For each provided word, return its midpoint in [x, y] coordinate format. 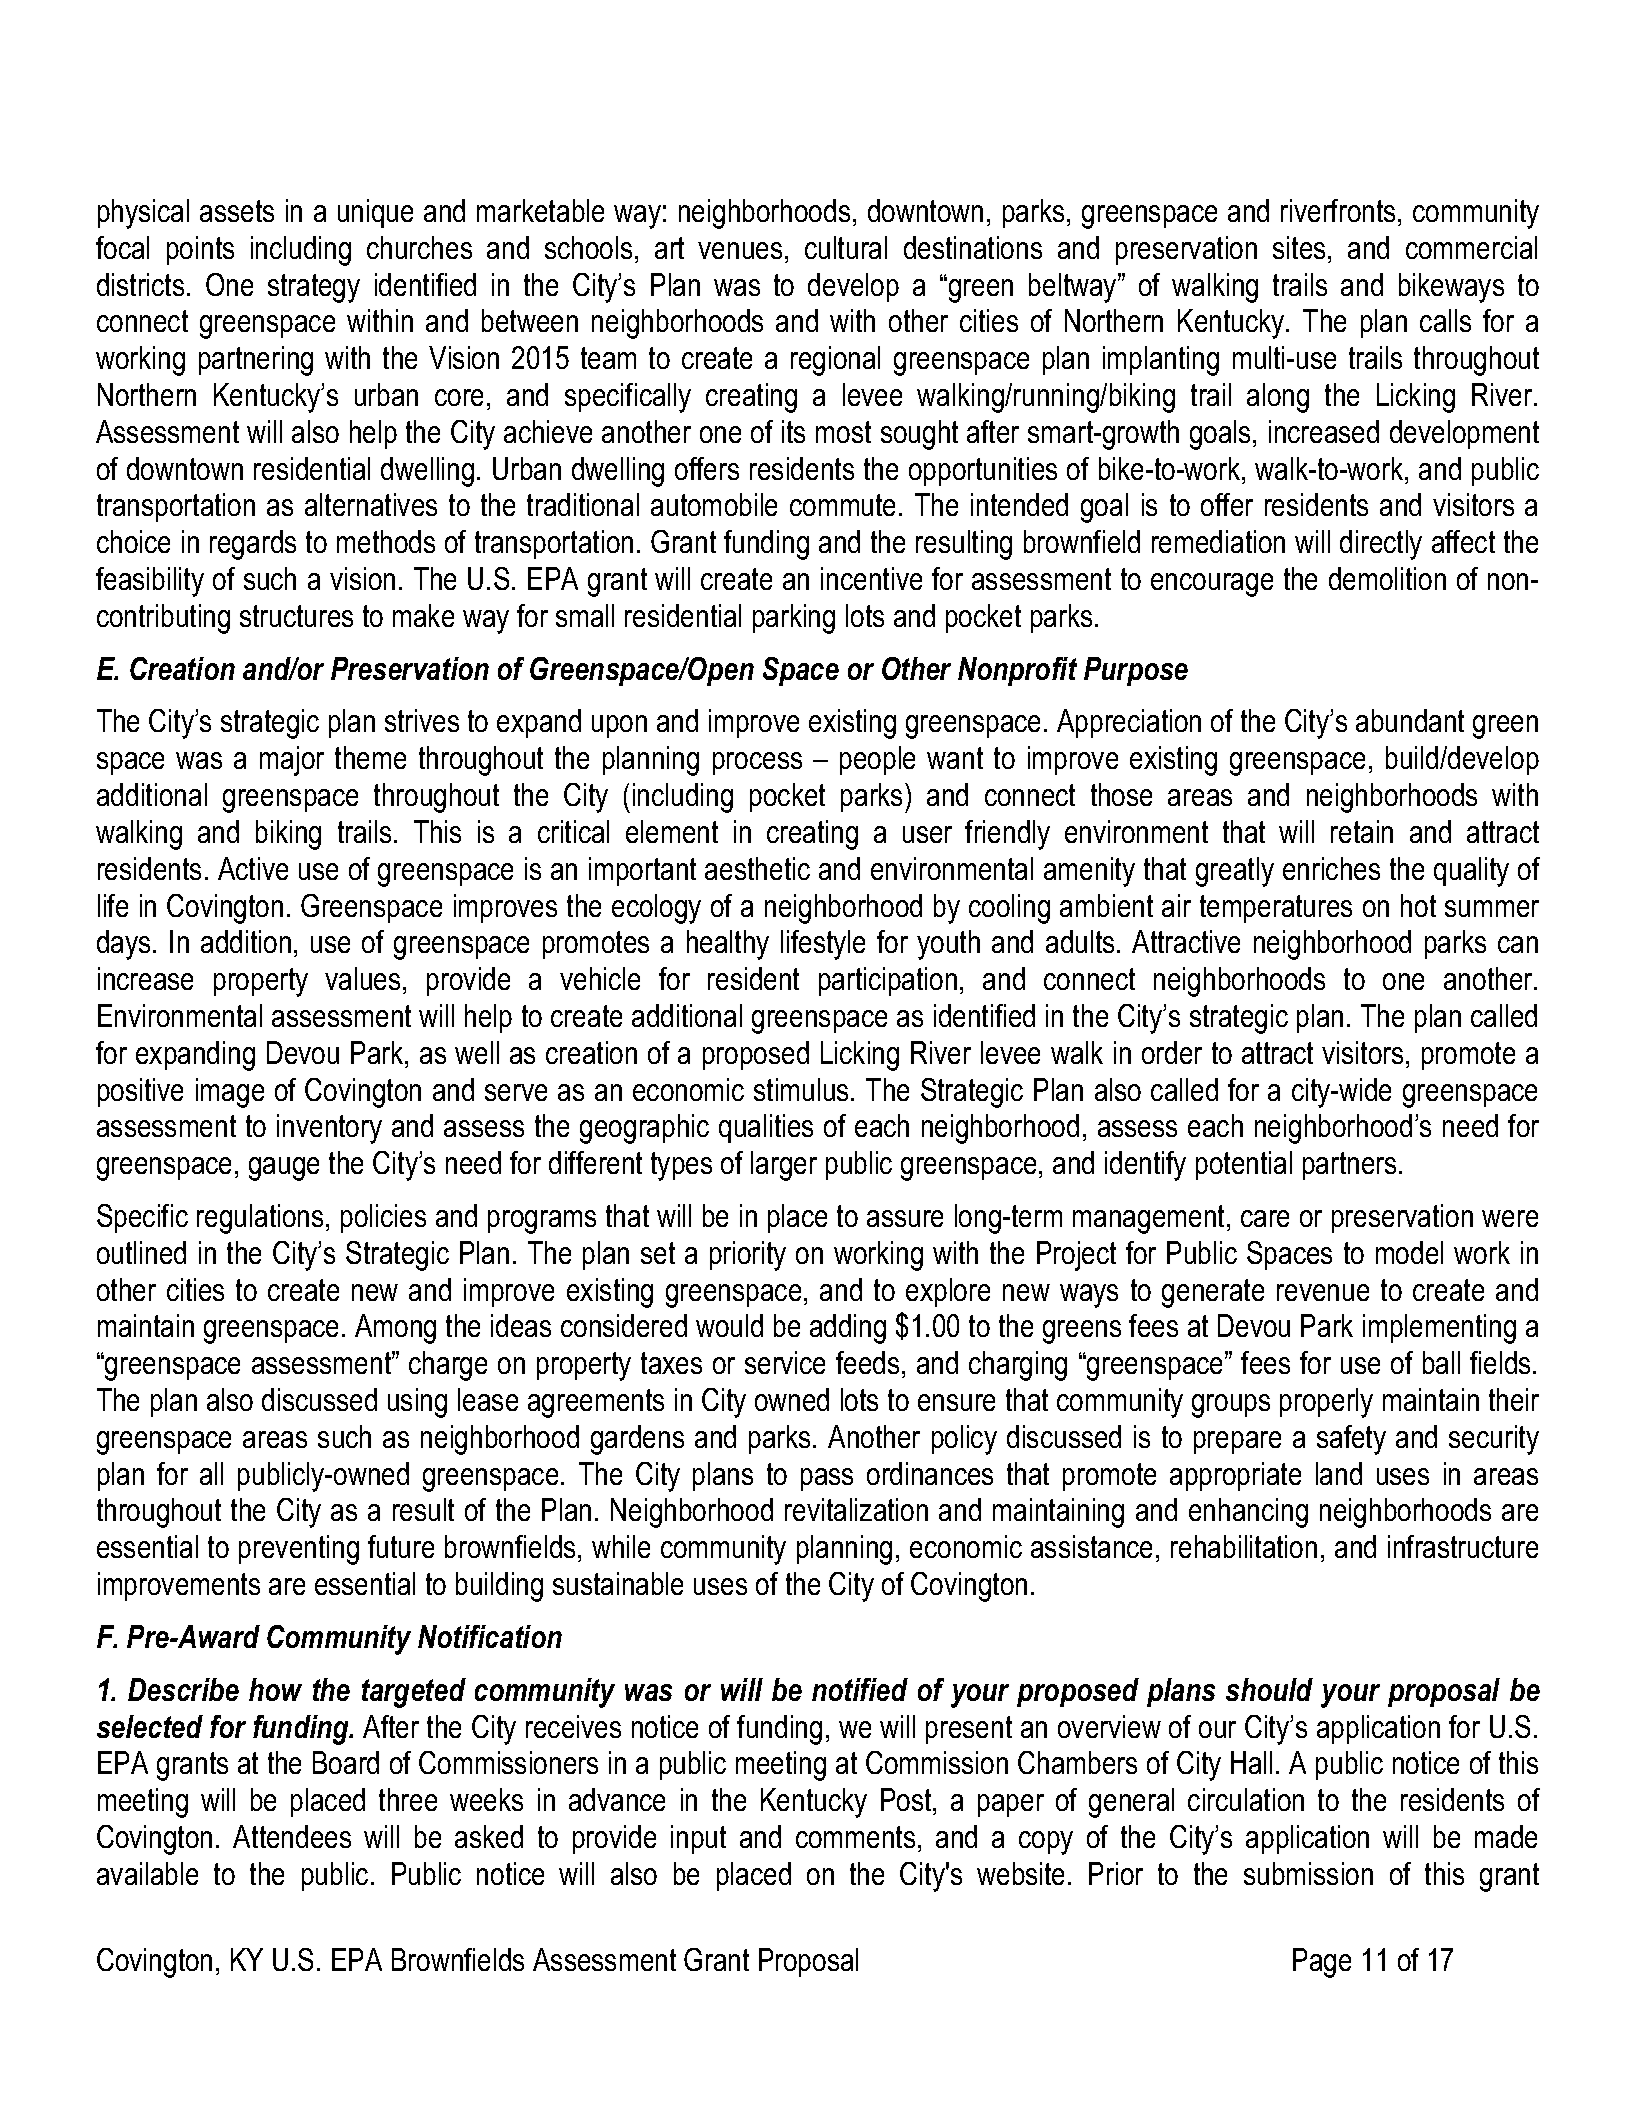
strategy [314, 288]
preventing [299, 1550]
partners [1349, 1166]
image [230, 1093]
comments [855, 1837]
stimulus [801, 1089]
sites [1299, 247]
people [877, 760]
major [292, 761]
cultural [846, 247]
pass [827, 1479]
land [1339, 1473]
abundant [1410, 720]
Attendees [292, 1836]
